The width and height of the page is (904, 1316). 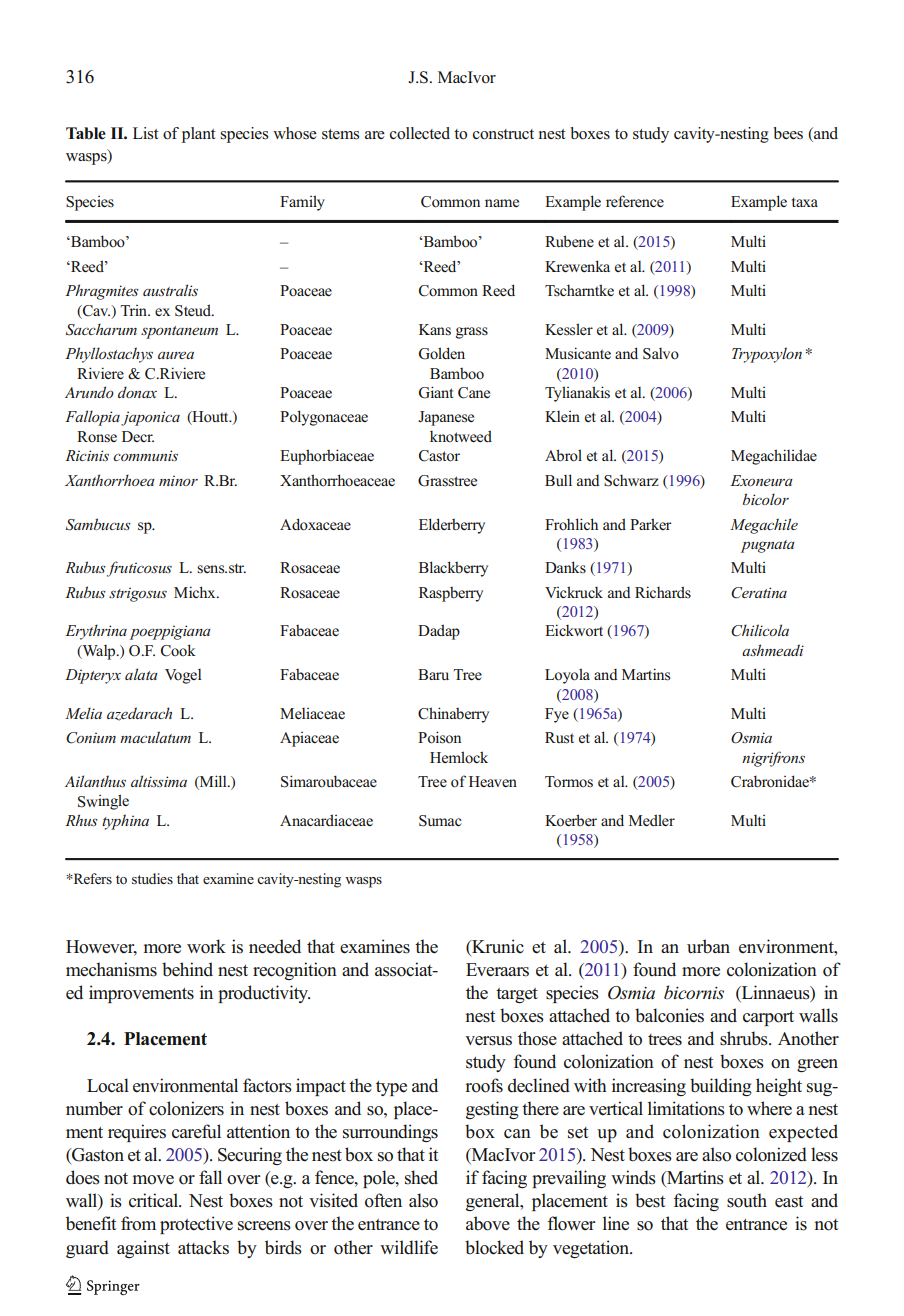 What do you see at coordinates (178, 480) in the page?
I see `minor` at bounding box center [178, 480].
